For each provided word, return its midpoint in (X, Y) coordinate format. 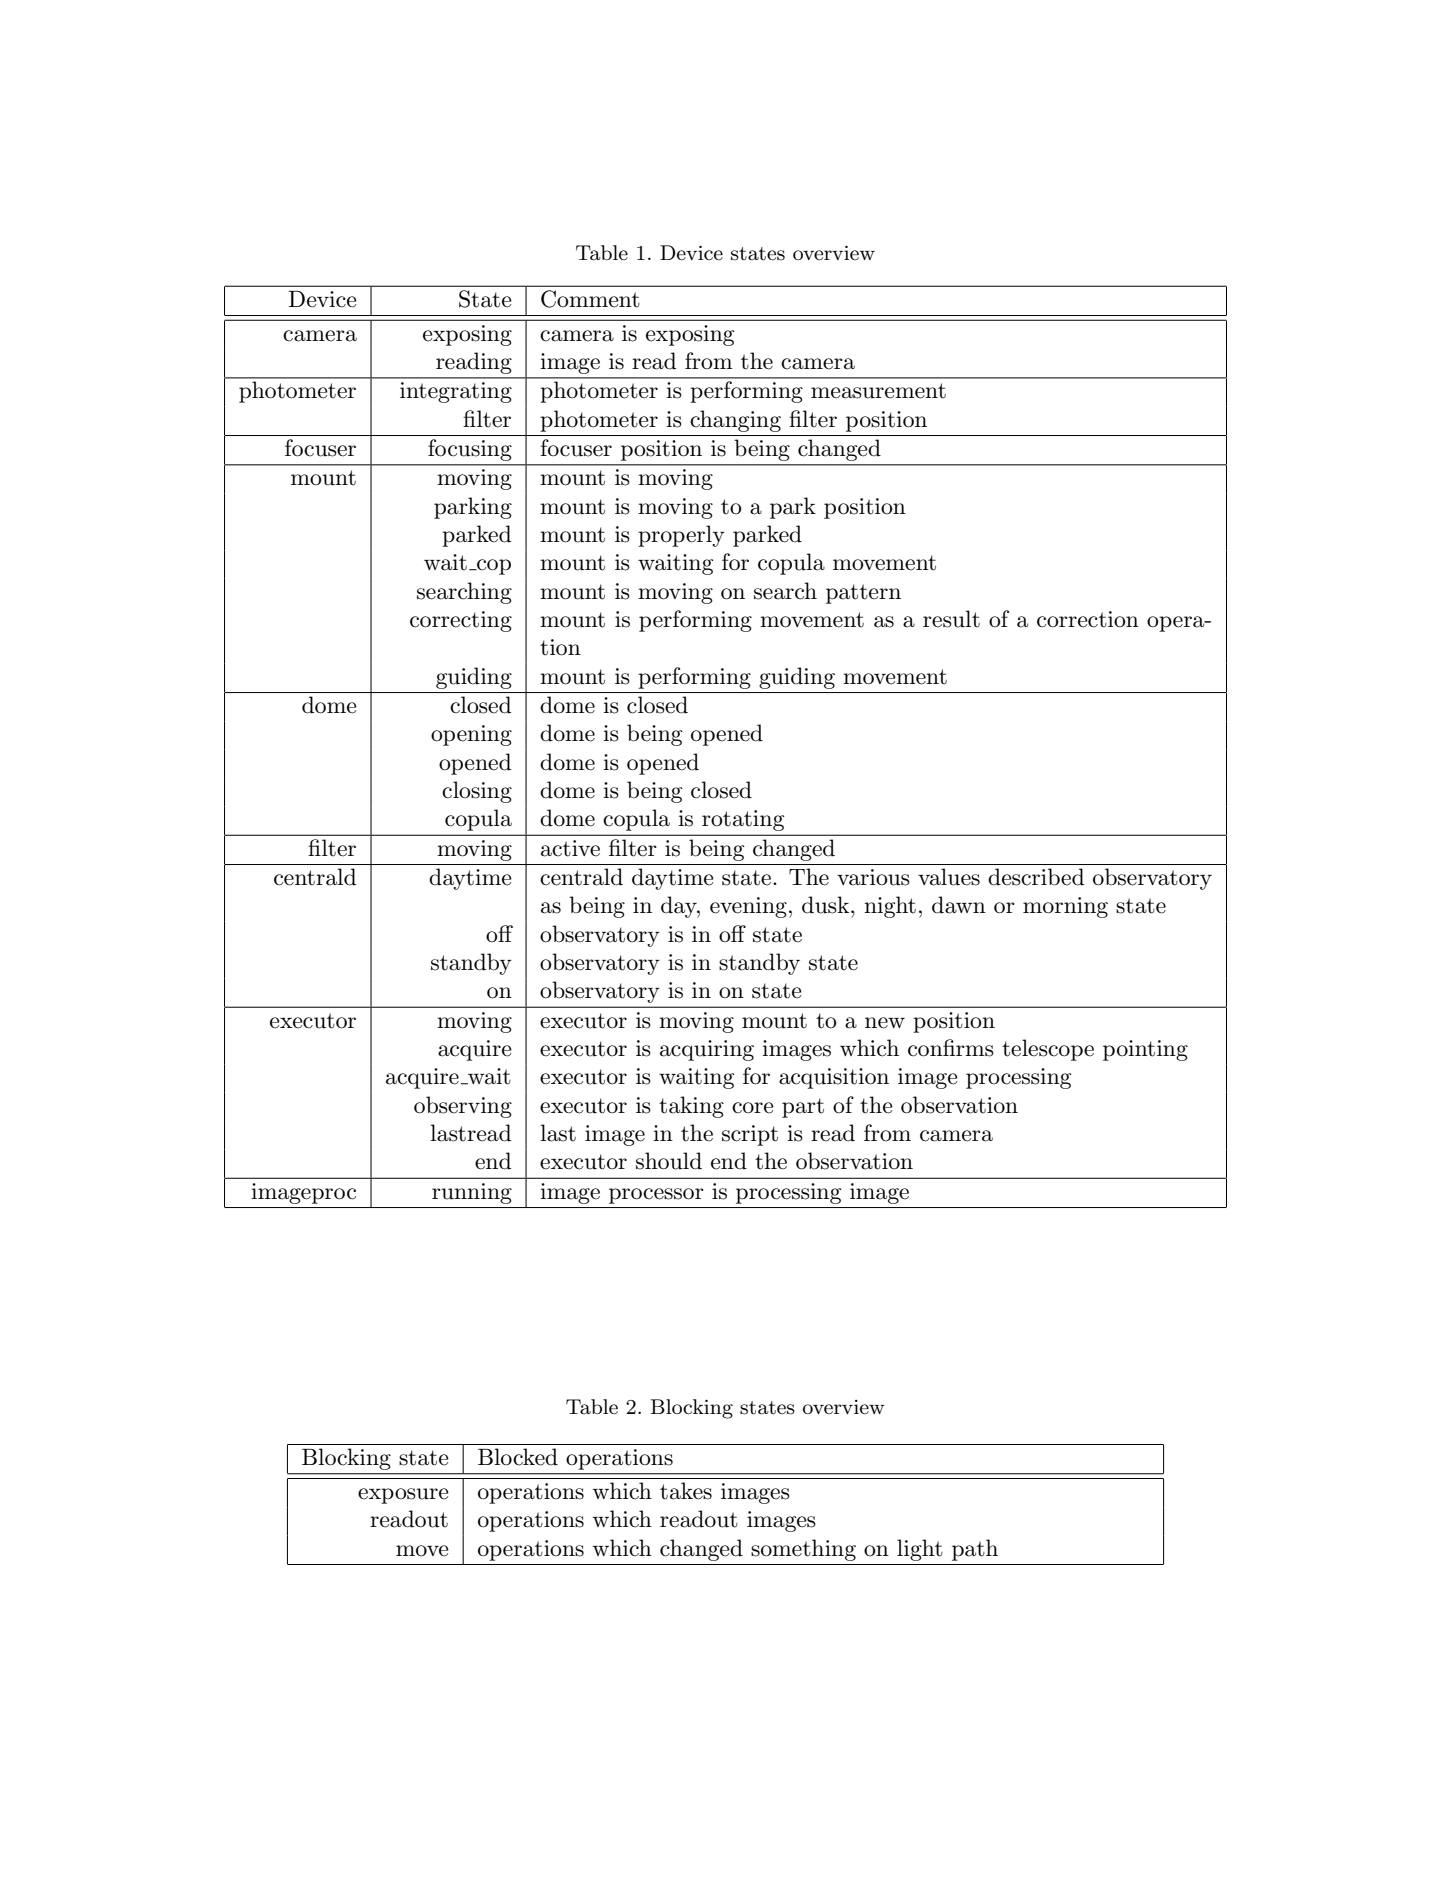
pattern (863, 594)
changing (735, 421)
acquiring (707, 1050)
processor (656, 1196)
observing (463, 1107)
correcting (461, 621)
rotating (743, 820)
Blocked (518, 1457)
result (951, 619)
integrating (456, 392)
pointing (1145, 1050)
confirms (951, 1048)
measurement (878, 391)
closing (477, 792)
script (750, 1135)
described (1036, 877)
